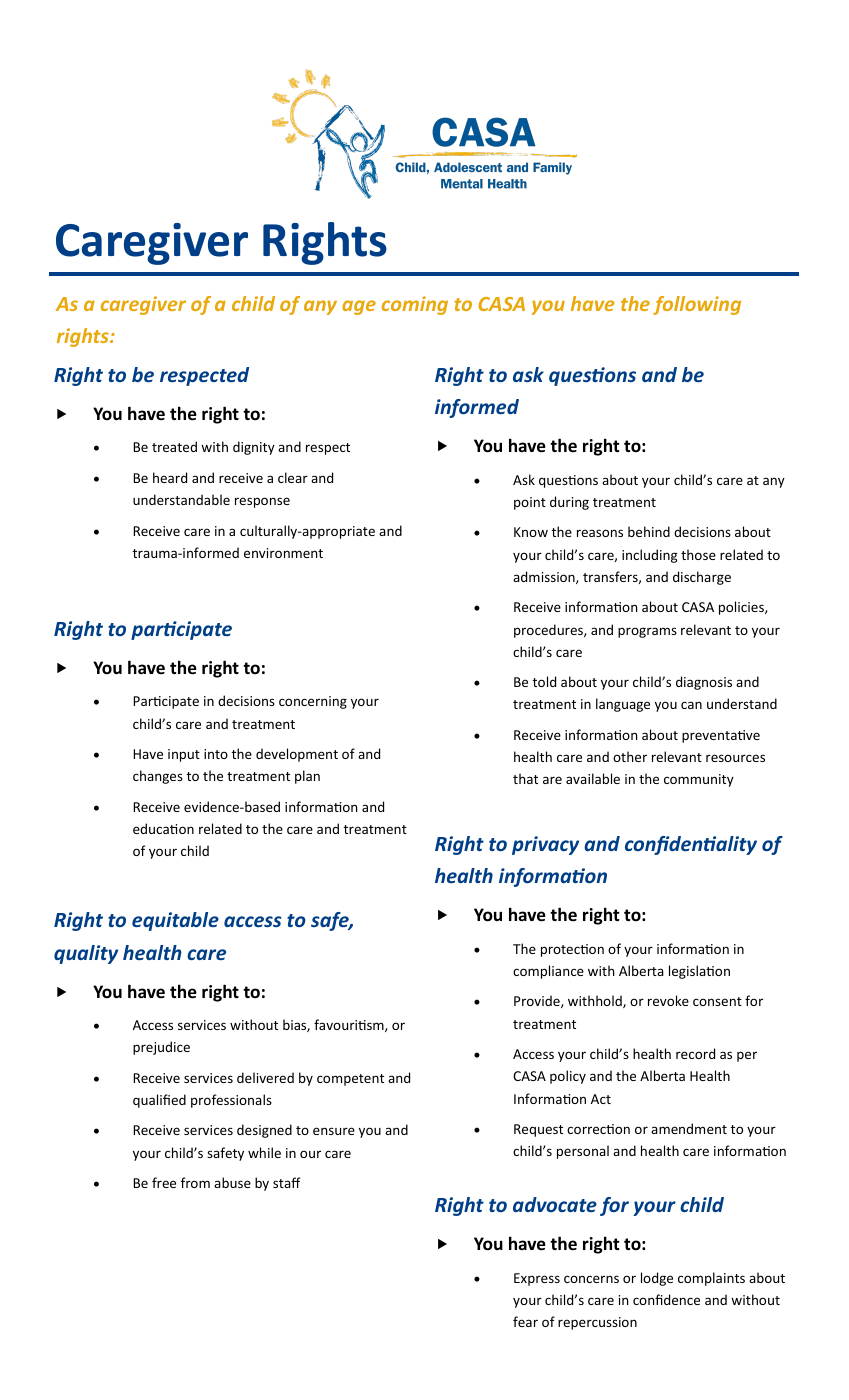  Describe the element at coordinates (697, 305) in the screenshot. I see `following` at that location.
